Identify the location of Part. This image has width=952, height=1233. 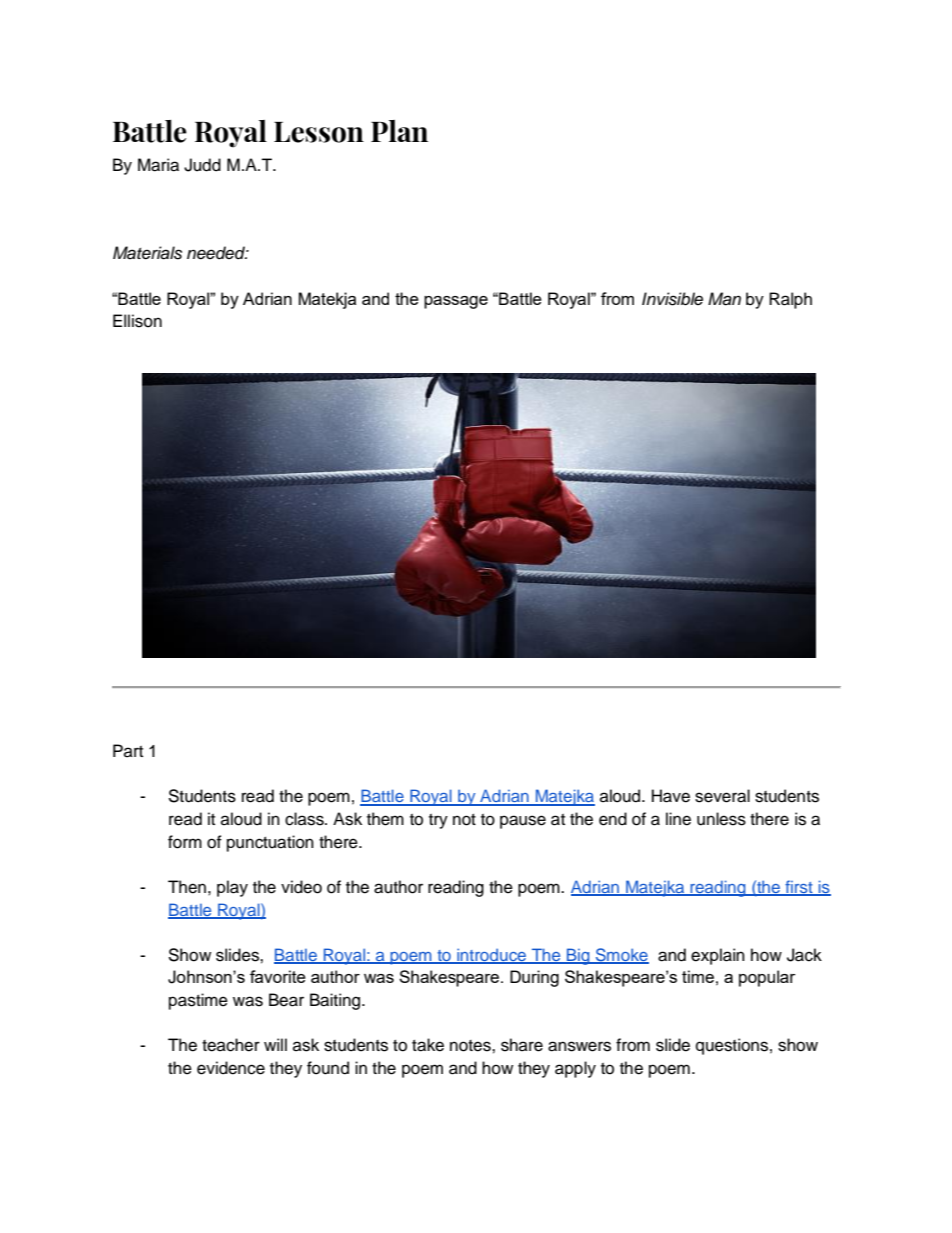
(128, 750).
